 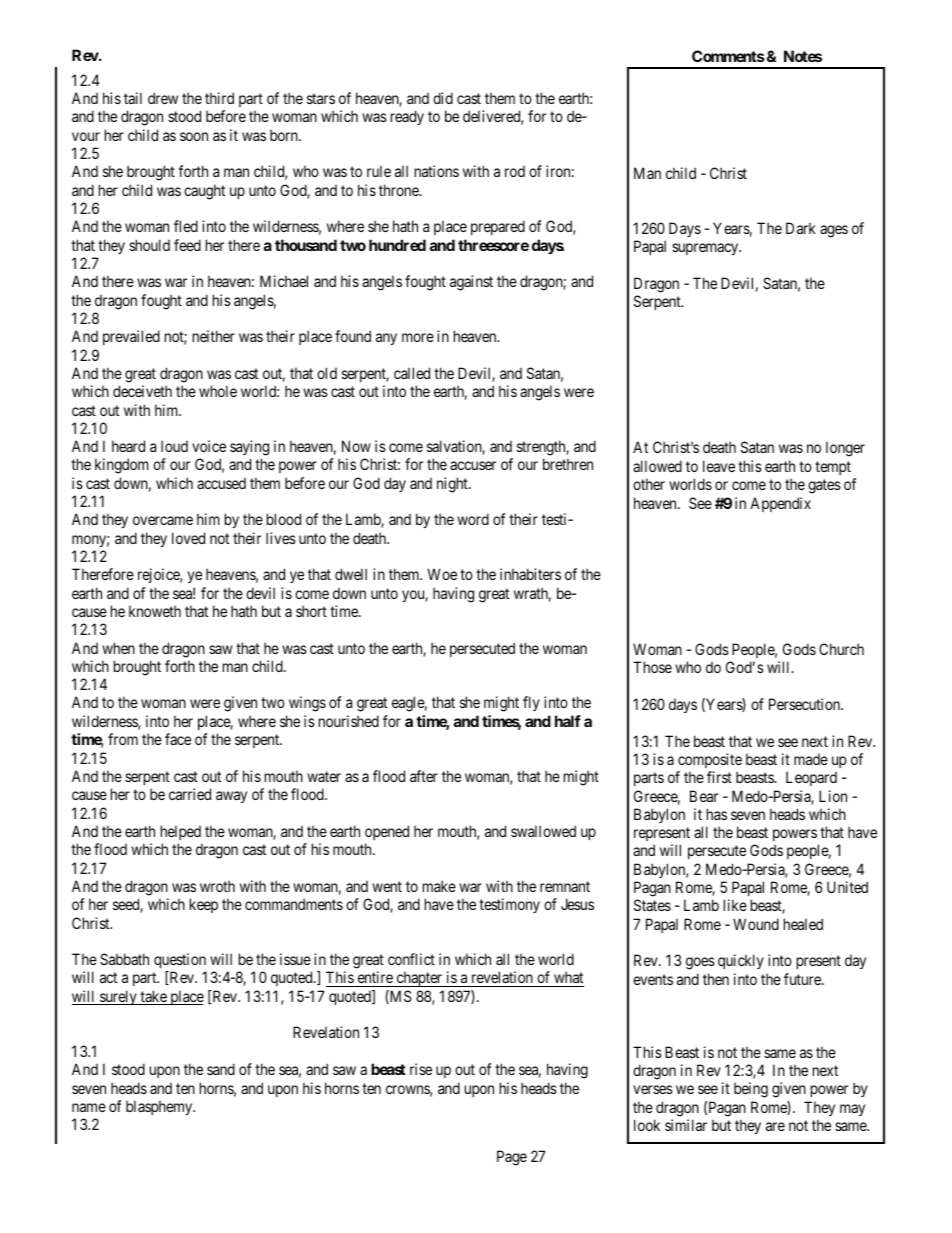 What do you see at coordinates (735, 905) in the screenshot?
I see `like` at bounding box center [735, 905].
